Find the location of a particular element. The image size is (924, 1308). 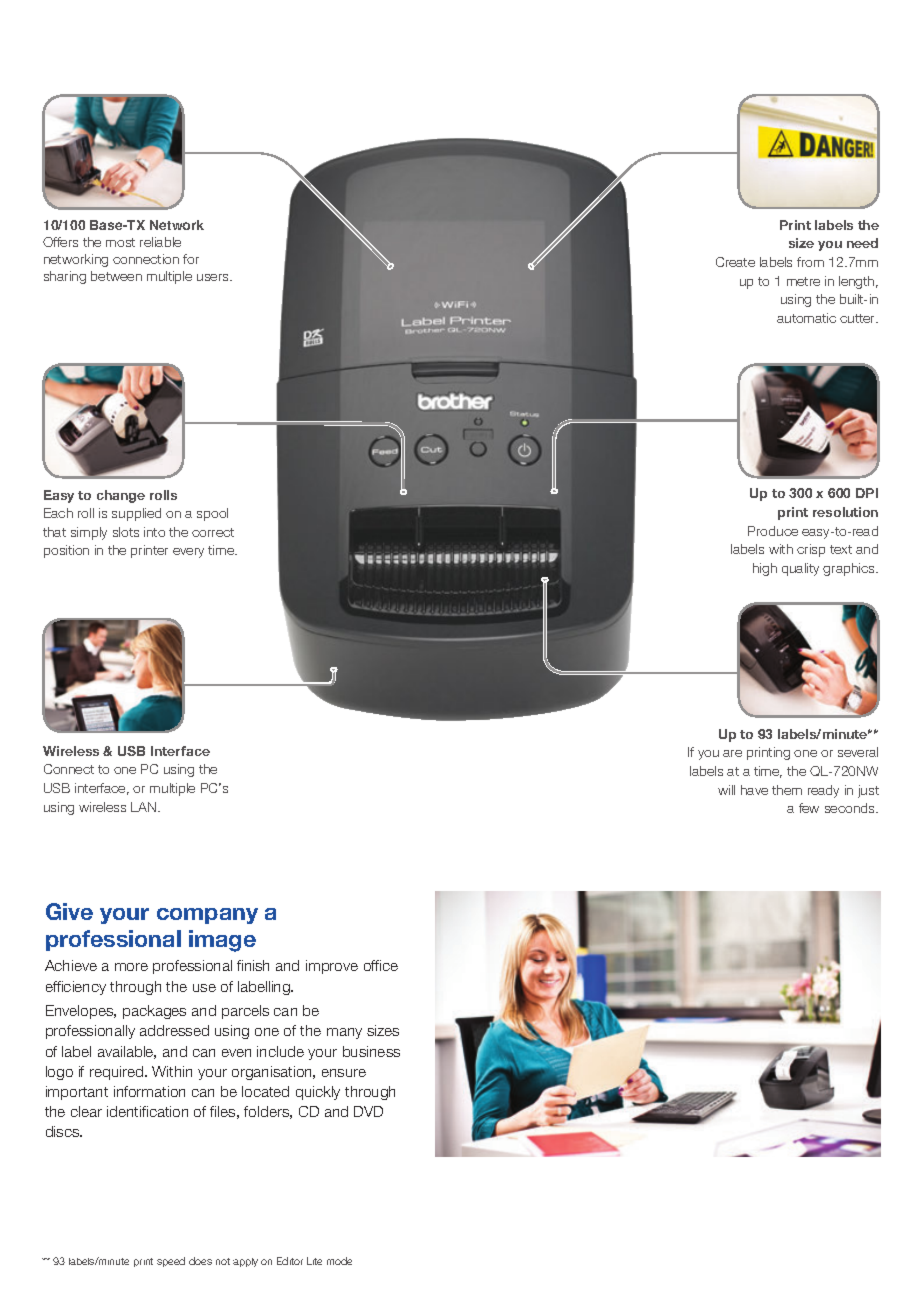

correct is located at coordinates (213, 532).
